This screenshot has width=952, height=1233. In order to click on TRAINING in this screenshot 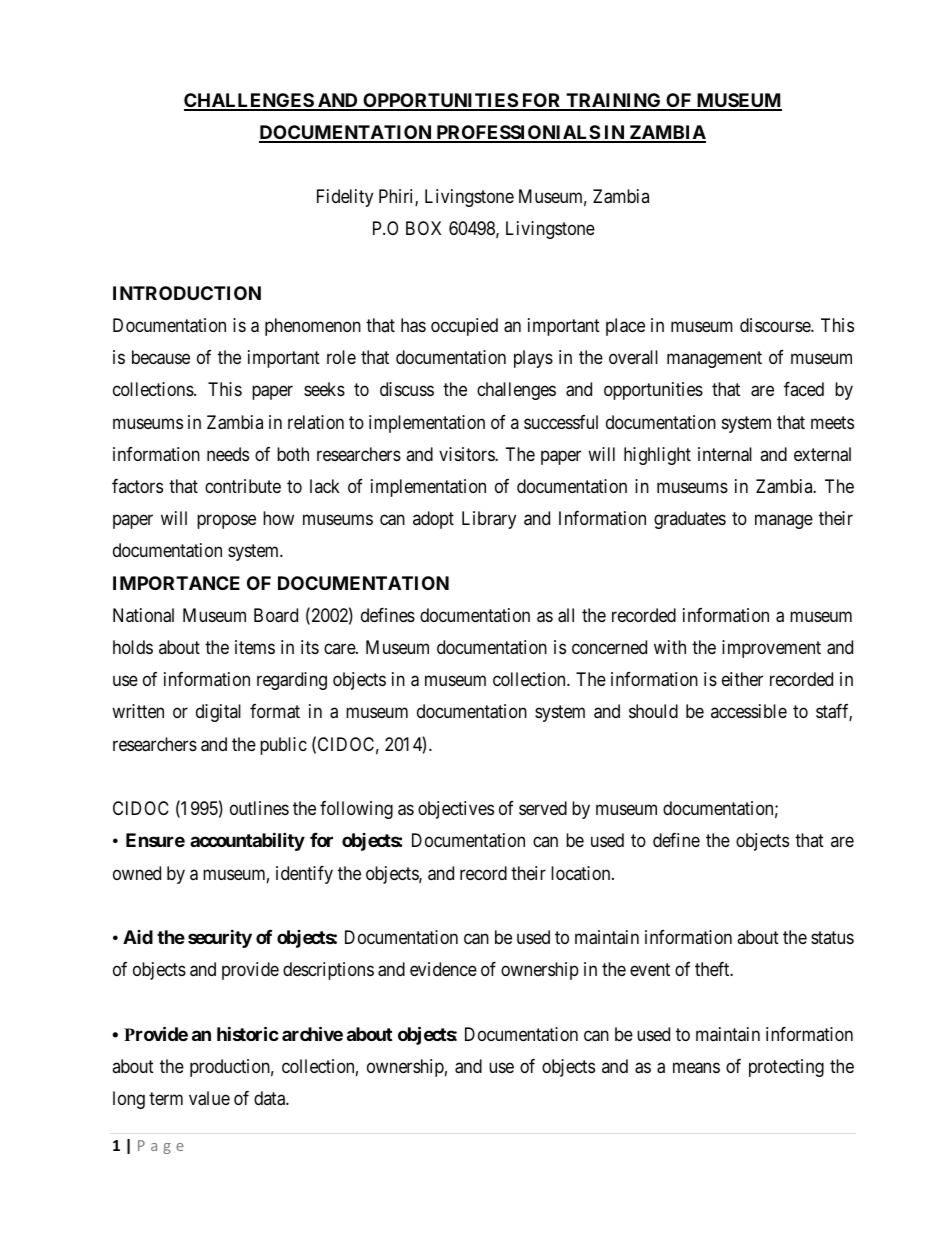, I will do `click(613, 101)`.
